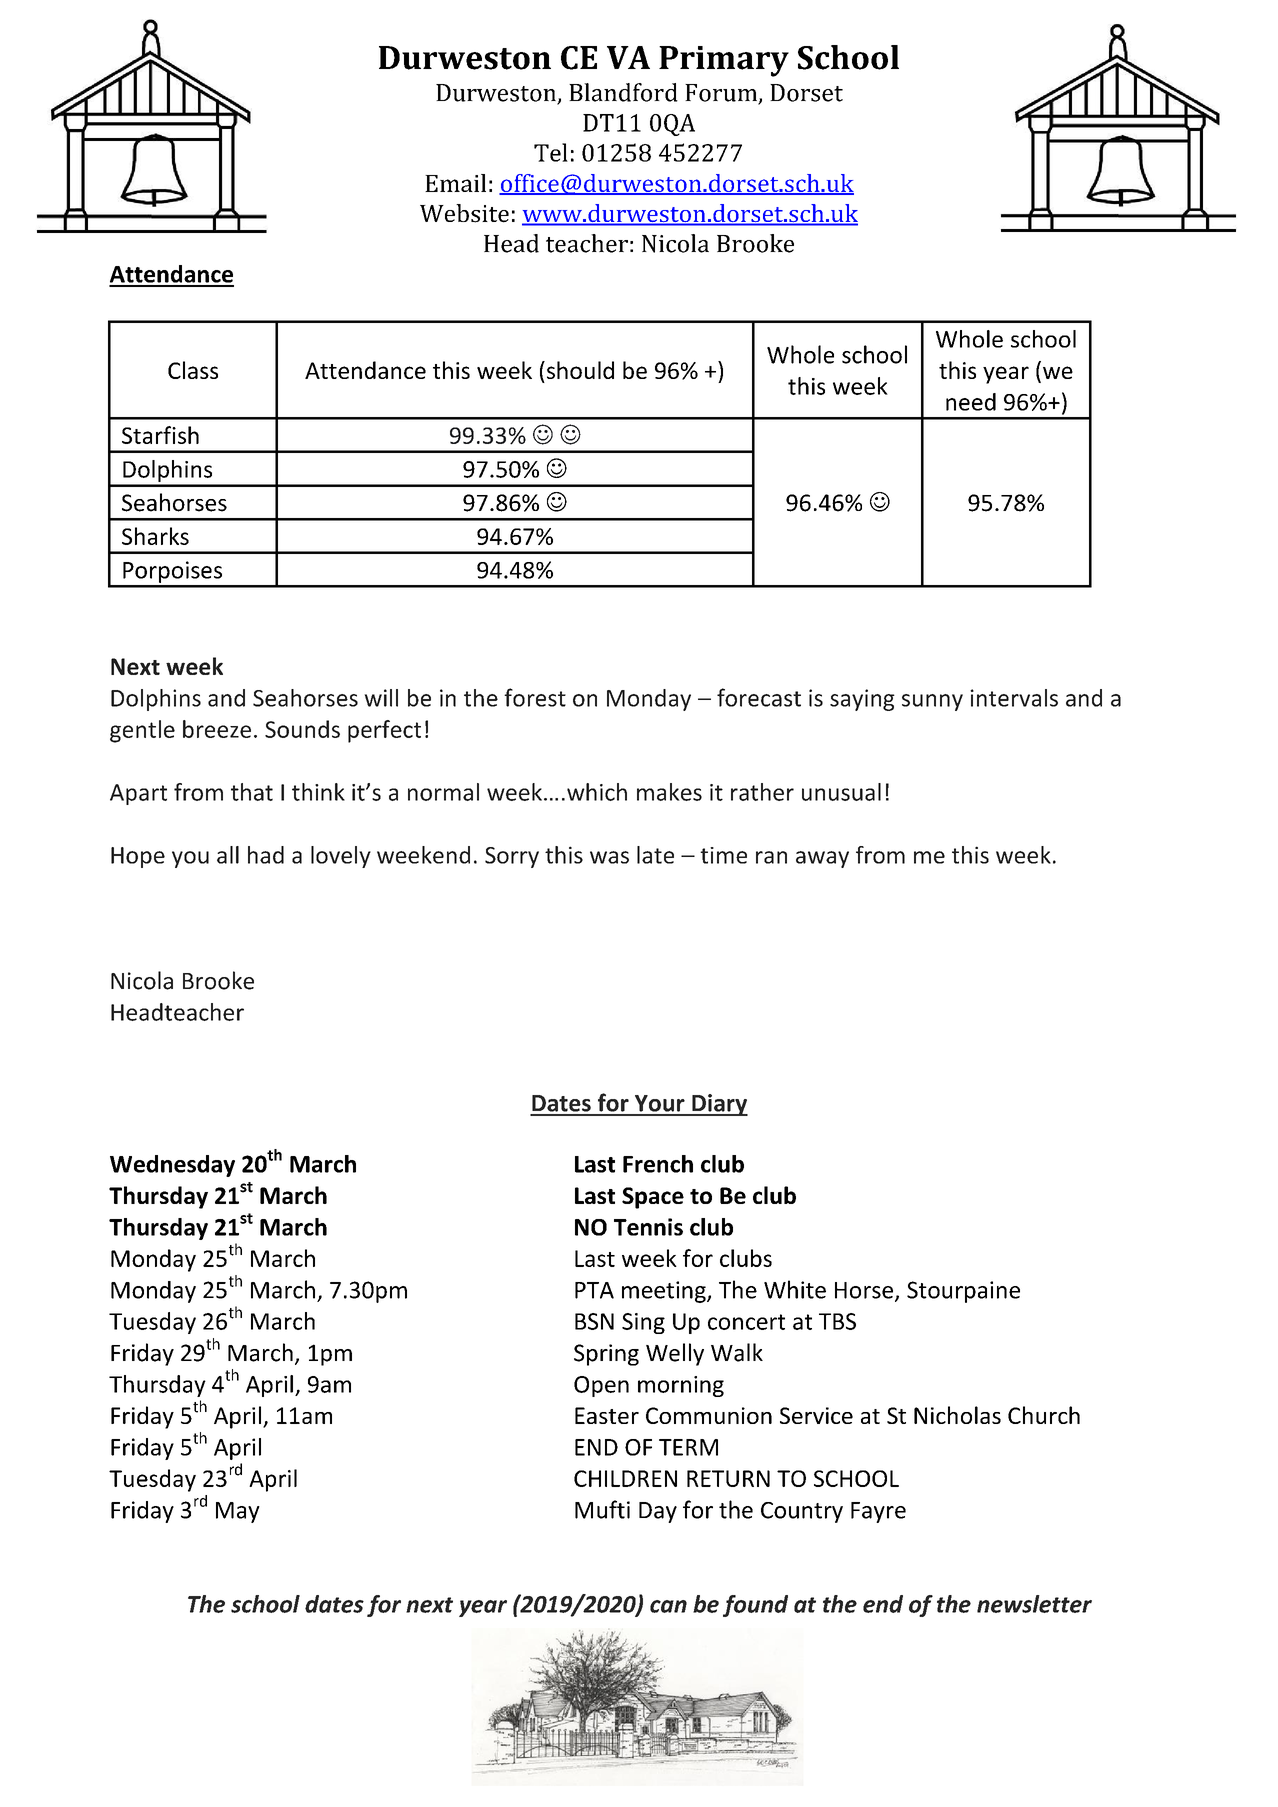 Image resolution: width=1278 pixels, height=1807 pixels. I want to click on Email, so click(455, 183).
